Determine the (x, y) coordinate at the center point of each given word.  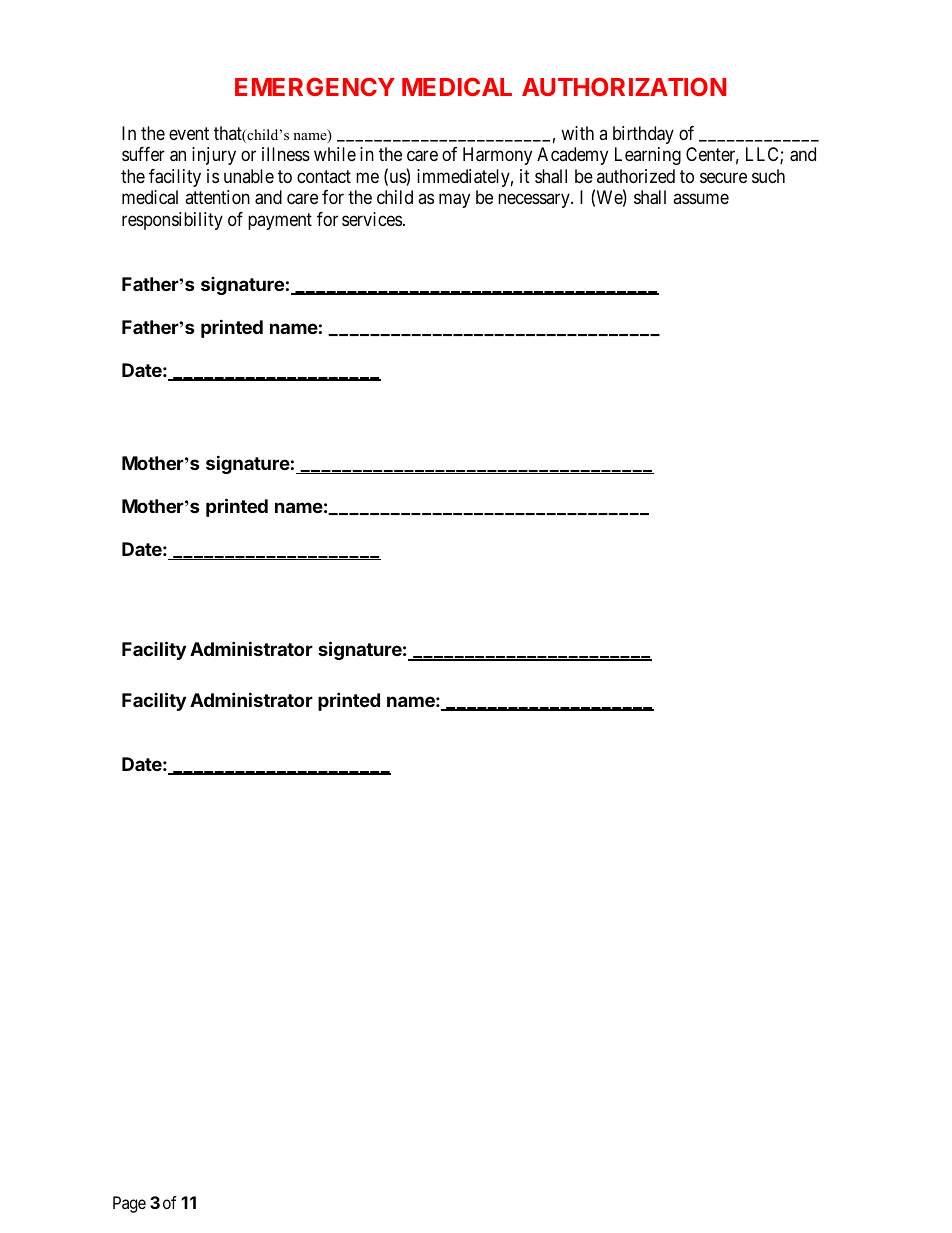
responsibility (172, 221)
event (189, 133)
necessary (535, 201)
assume (701, 199)
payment (280, 221)
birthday (643, 135)
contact (324, 176)
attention (217, 197)
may (454, 201)
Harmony (497, 156)
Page (129, 1204)
